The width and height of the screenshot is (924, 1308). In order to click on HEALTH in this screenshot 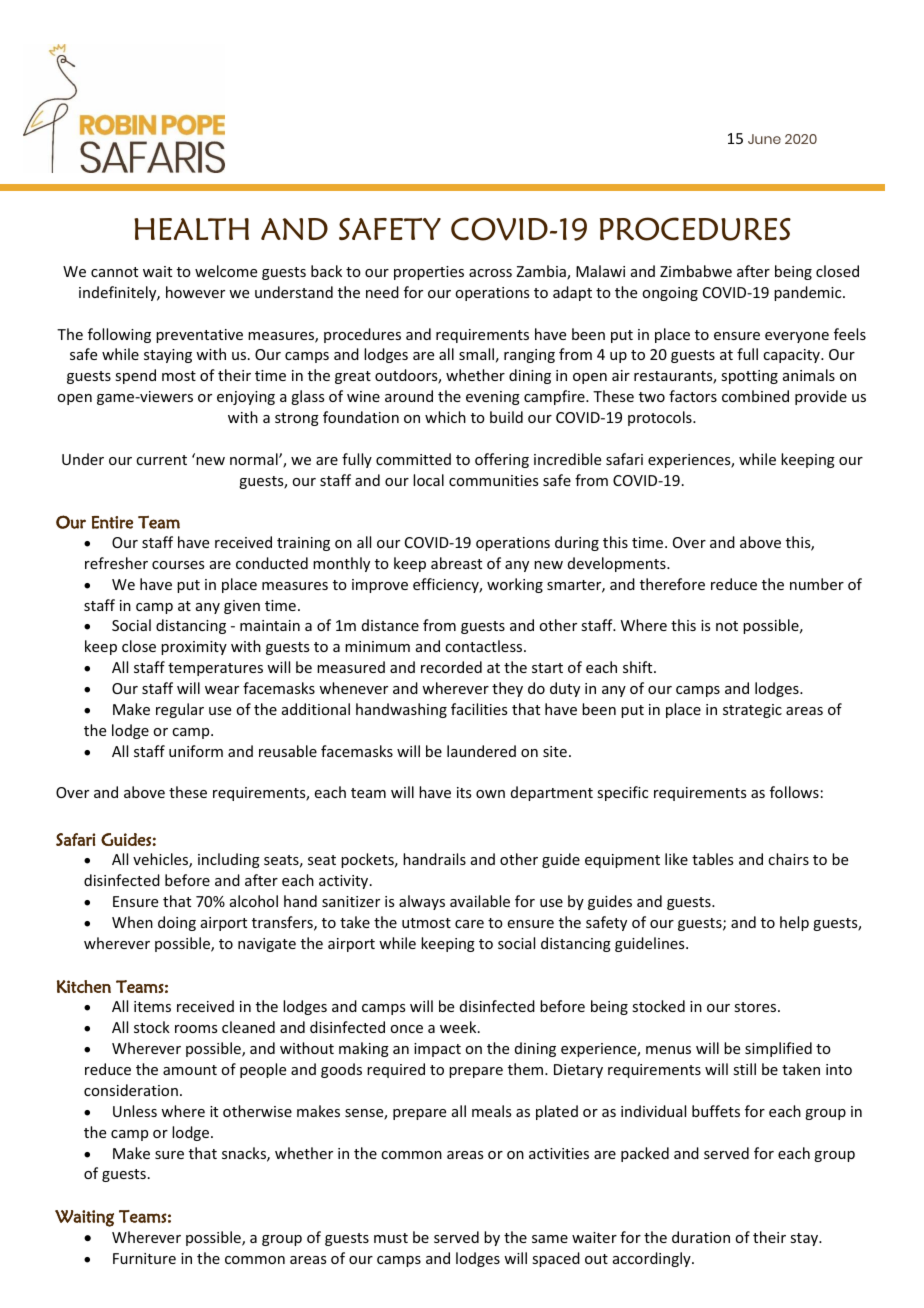, I will do `click(191, 229)`.
